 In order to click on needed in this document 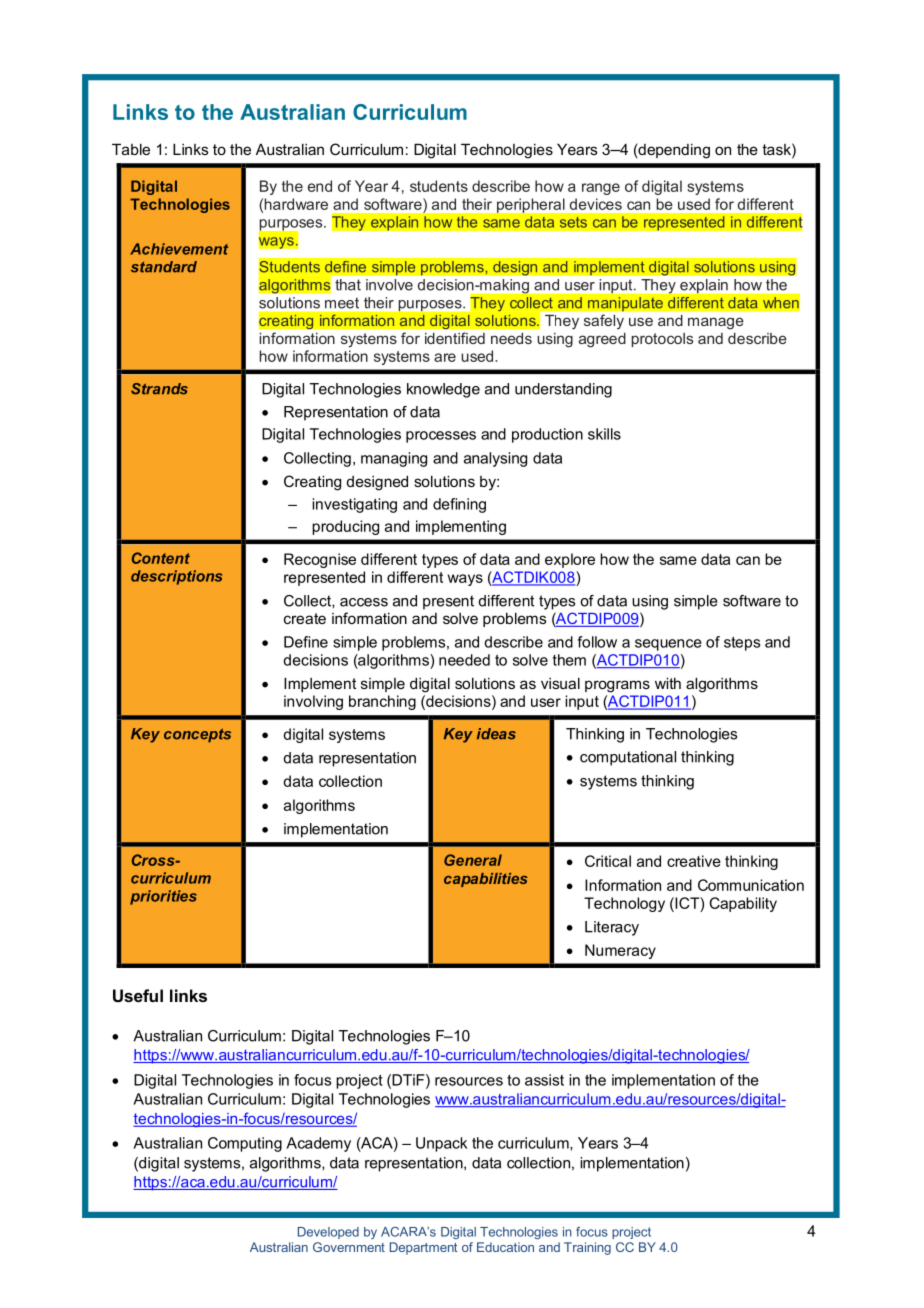, I will do `click(464, 660)`.
